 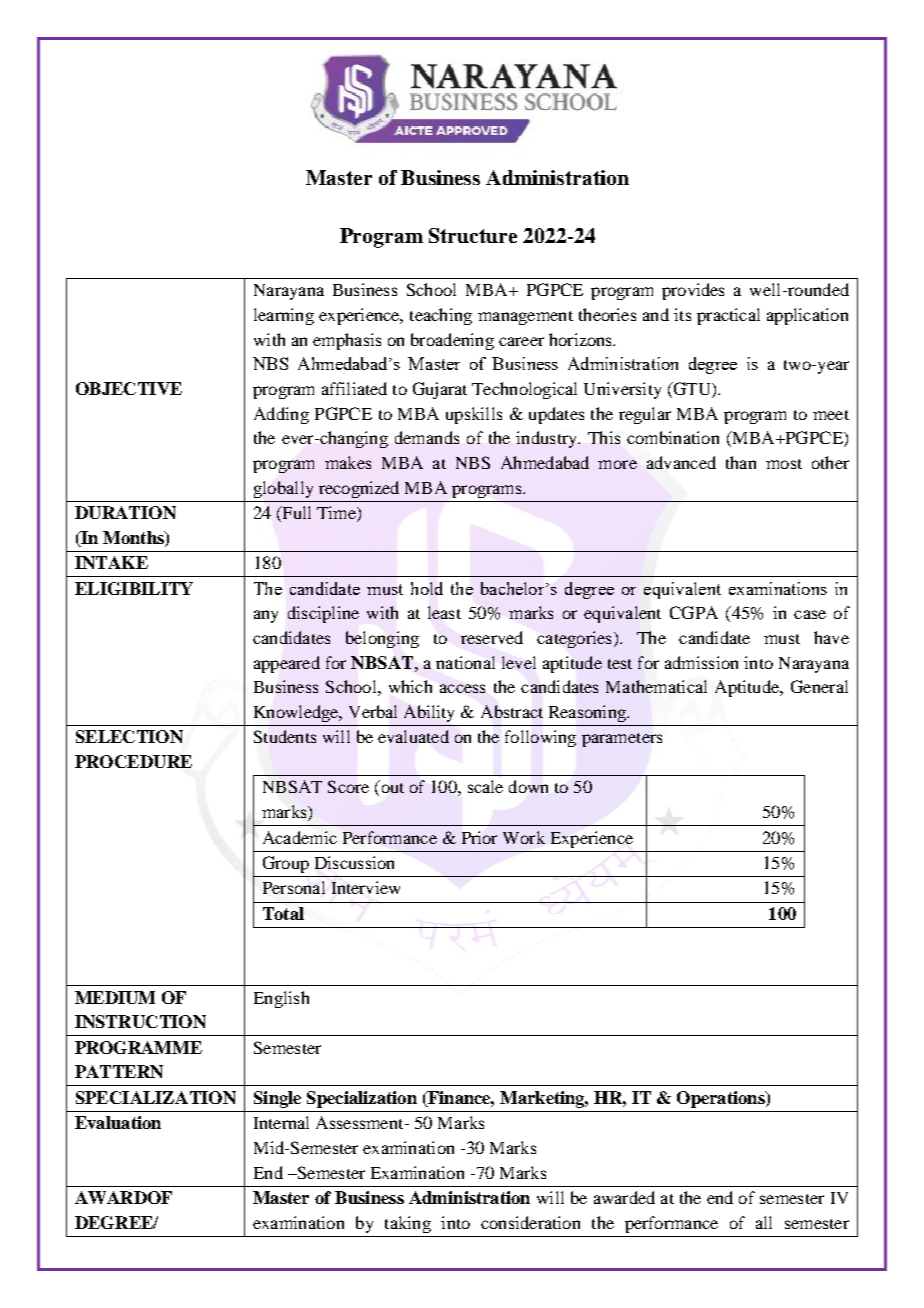 I want to click on General, so click(x=819, y=686).
